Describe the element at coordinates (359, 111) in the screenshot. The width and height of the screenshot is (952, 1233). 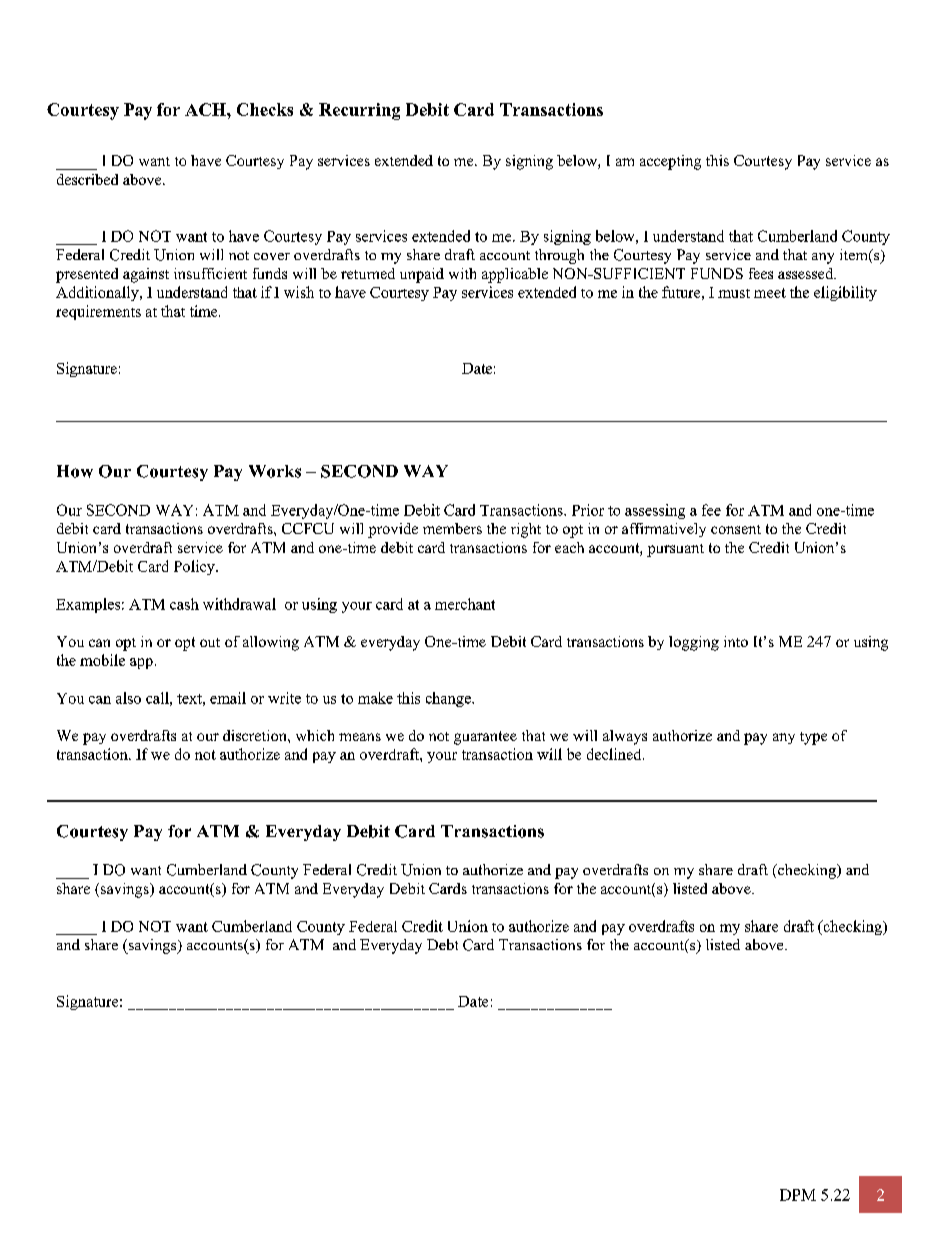
I see `Recurring` at that location.
